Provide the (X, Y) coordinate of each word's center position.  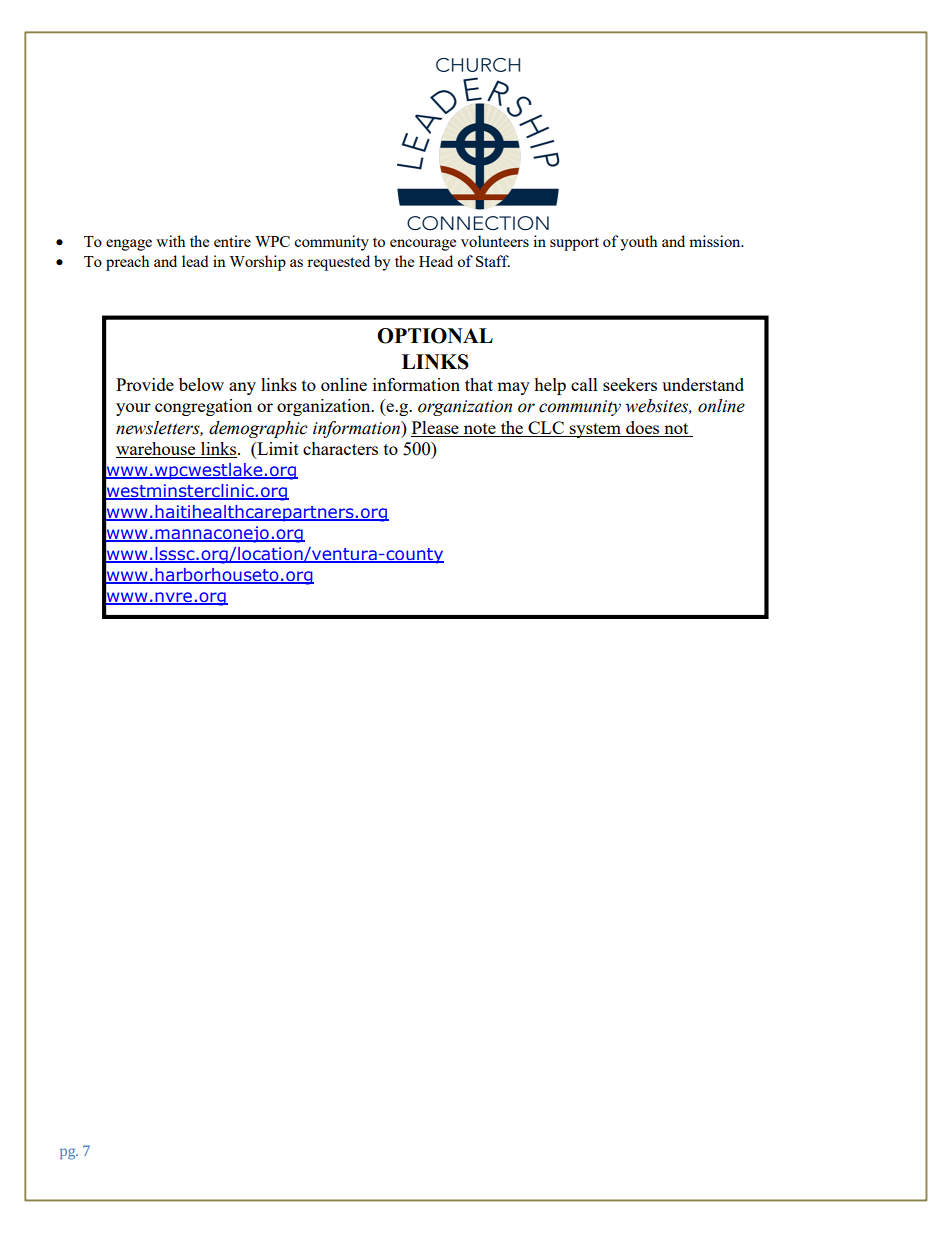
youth (638, 243)
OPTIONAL (435, 336)
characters (340, 448)
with (170, 241)
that (479, 384)
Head (436, 261)
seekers (630, 384)
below (201, 384)
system (595, 430)
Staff (493, 261)
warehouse (157, 450)
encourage (423, 245)
